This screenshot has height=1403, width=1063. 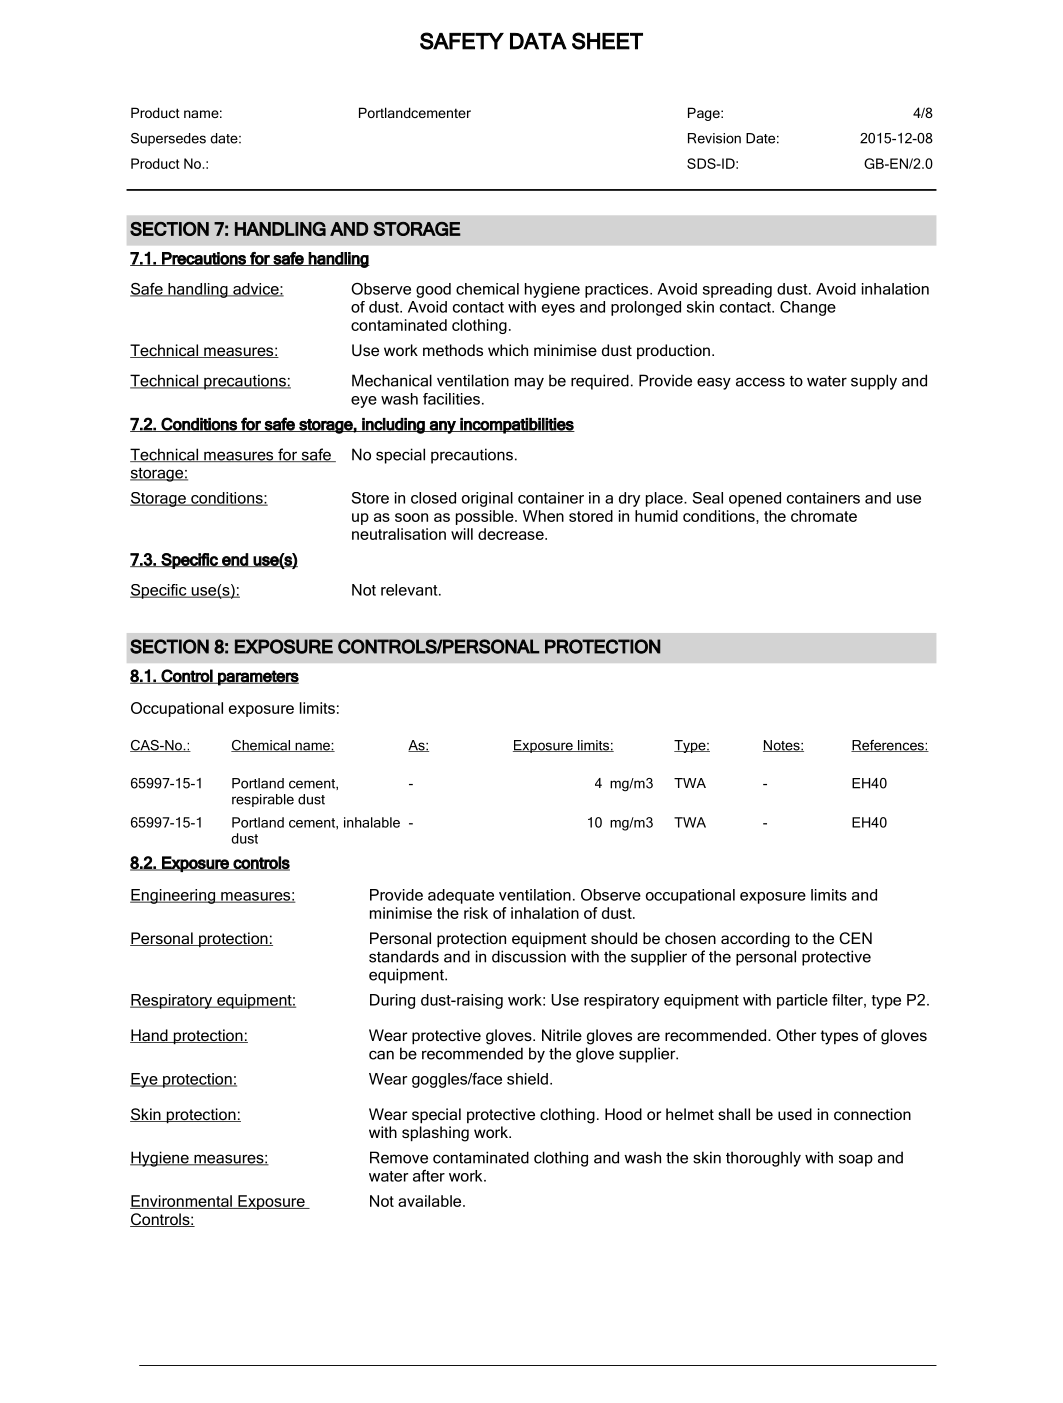 I want to click on Engineering, so click(x=173, y=896).
